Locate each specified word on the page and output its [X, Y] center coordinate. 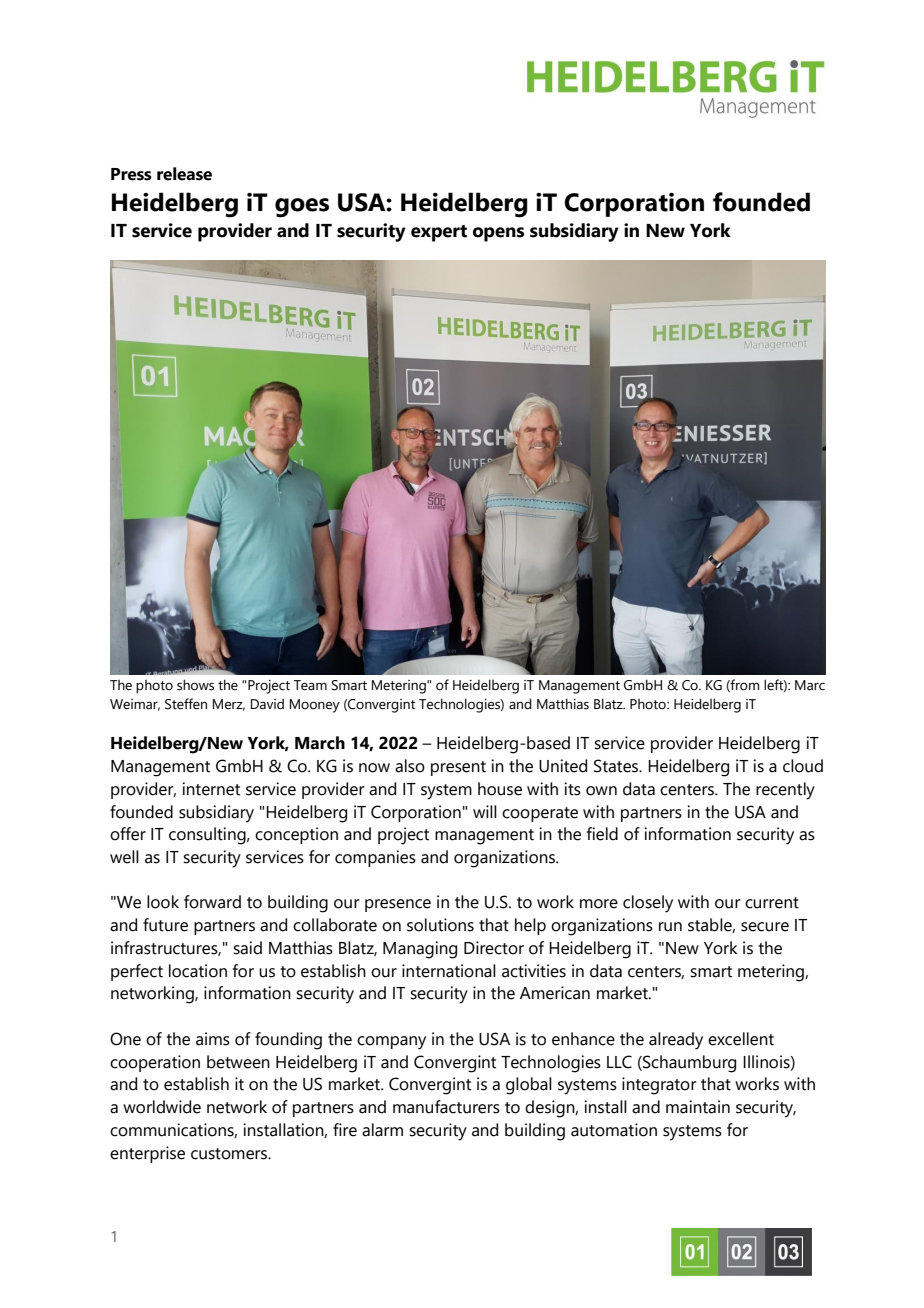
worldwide [162, 1107]
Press [131, 174]
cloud [803, 766]
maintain [698, 1107]
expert [439, 233]
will [485, 811]
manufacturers [446, 1107]
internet [211, 789]
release [184, 174]
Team [310, 685]
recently [785, 791]
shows [195, 685]
